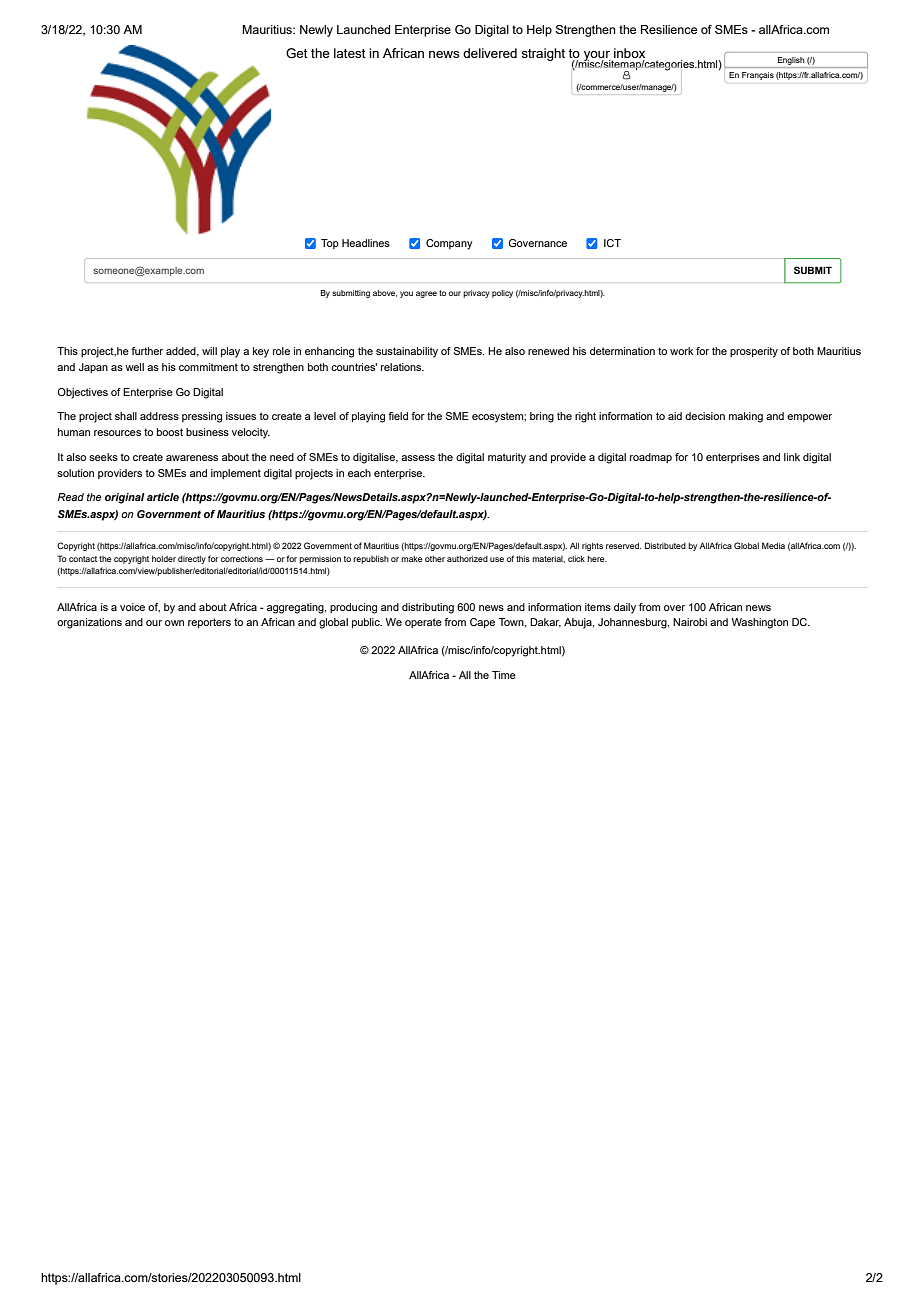  Describe the element at coordinates (426, 294) in the screenshot. I see `agree` at that location.
